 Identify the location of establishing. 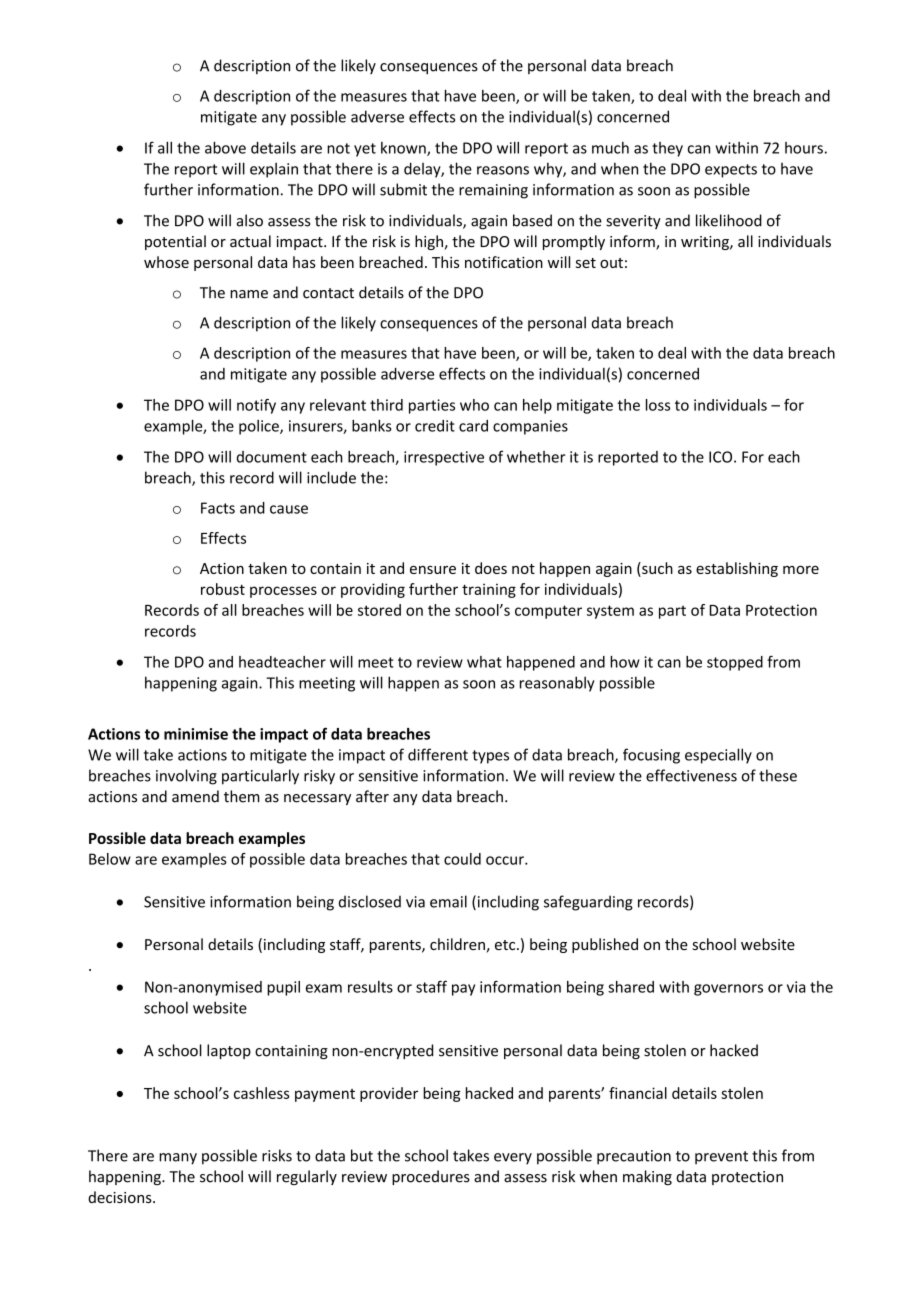
(737, 569).
